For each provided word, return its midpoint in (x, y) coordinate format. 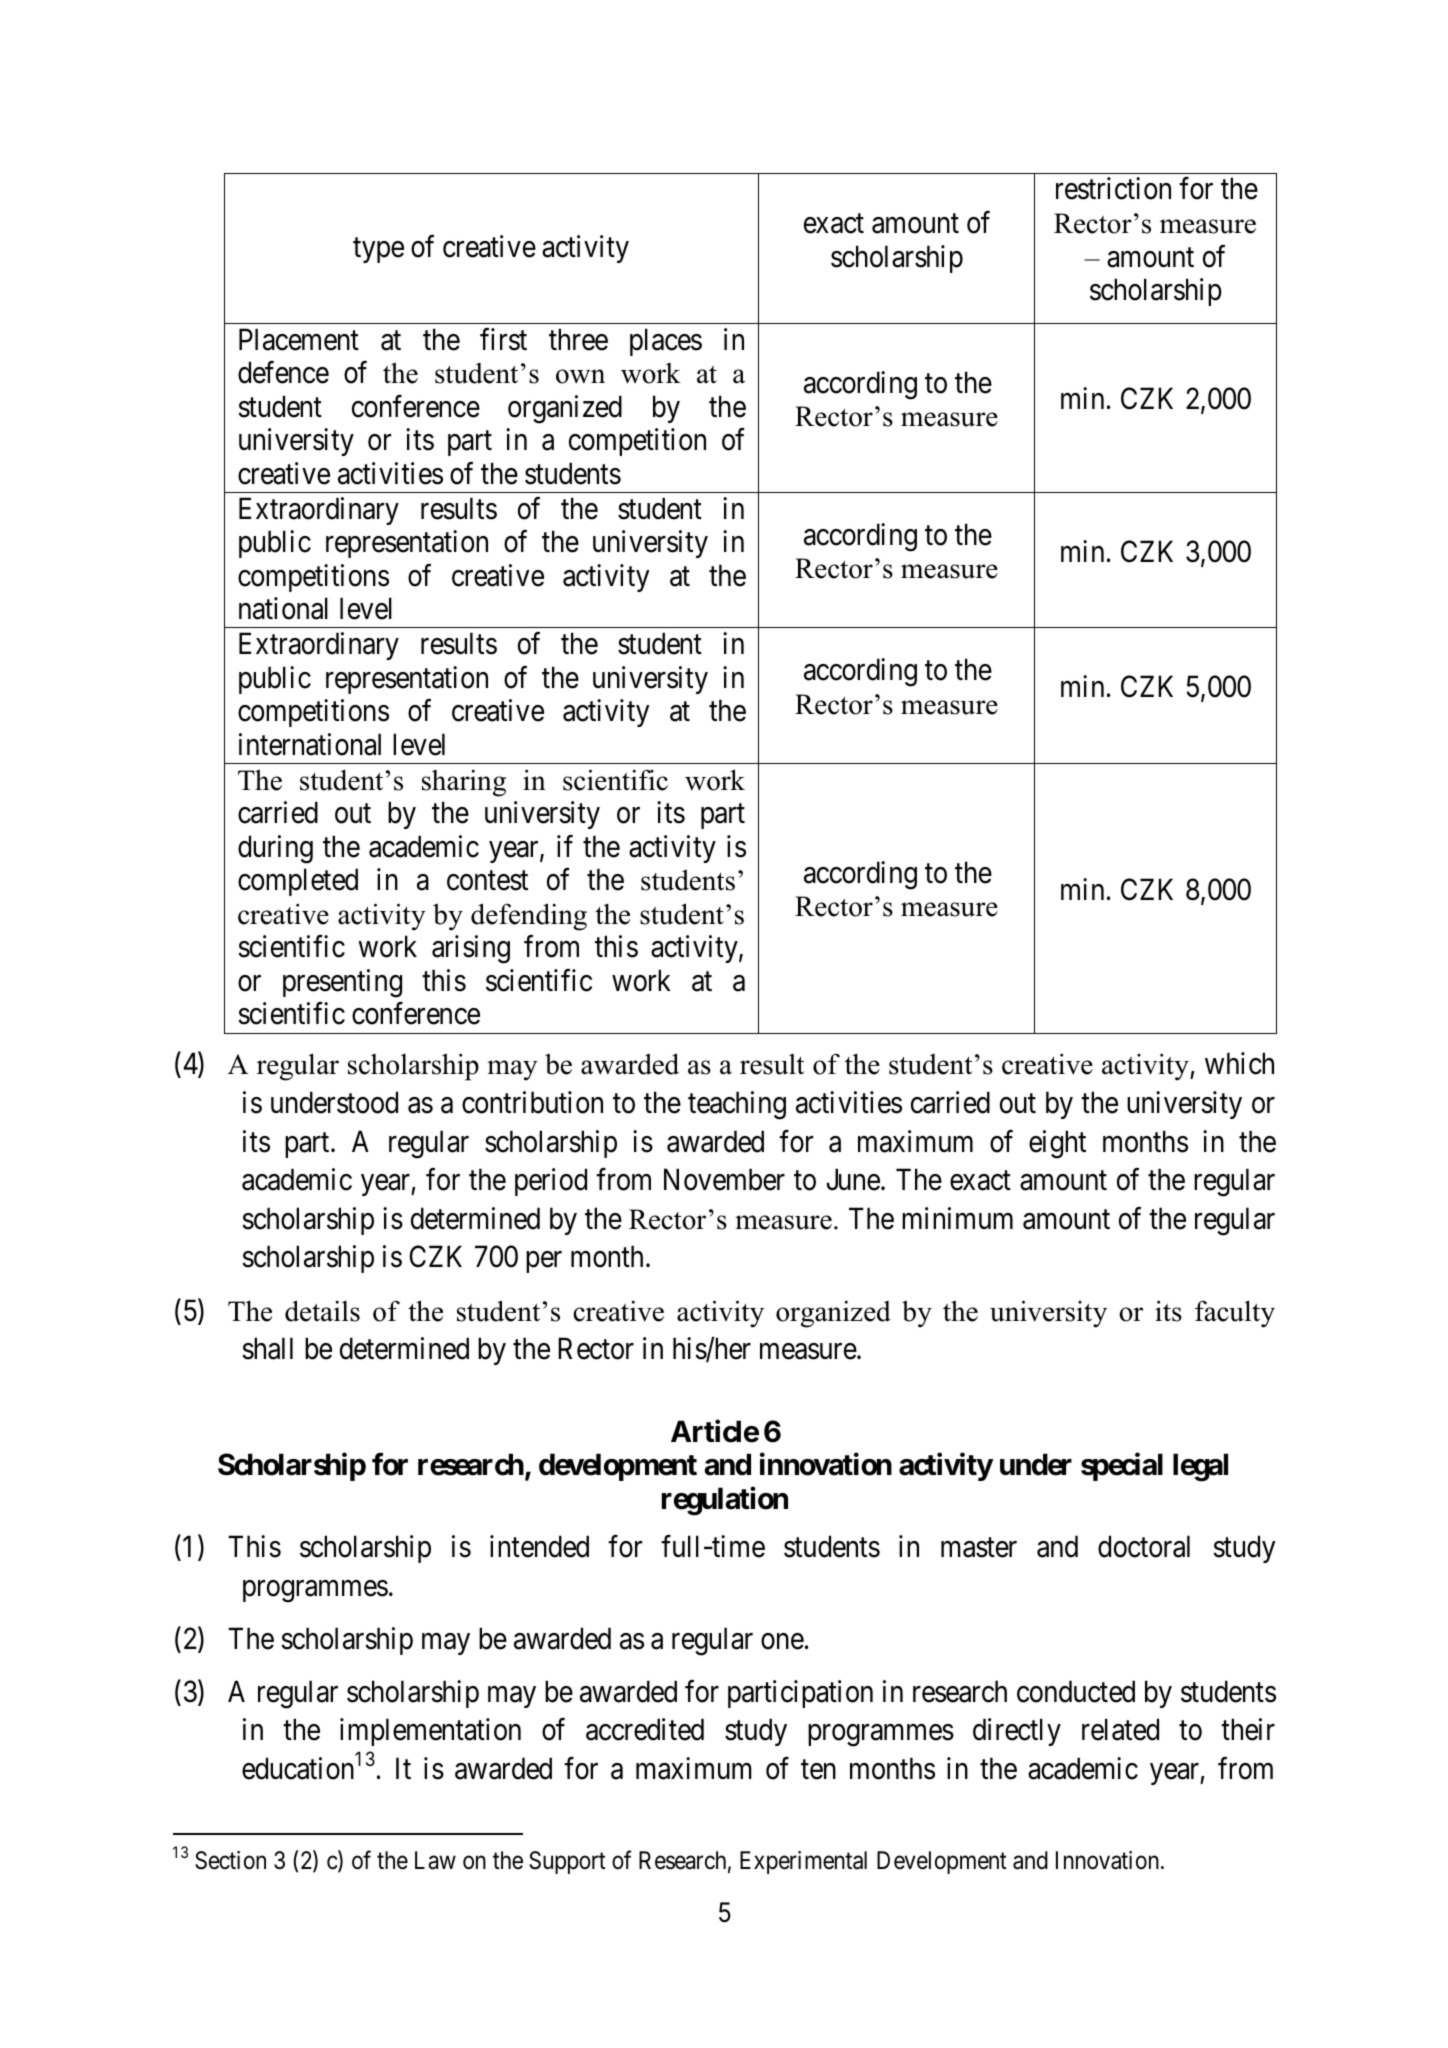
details (322, 1311)
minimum (957, 1218)
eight (1057, 1144)
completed (298, 882)
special (1122, 1467)
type (378, 250)
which (1239, 1064)
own (580, 376)
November (724, 1179)
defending (529, 917)
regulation (725, 1501)
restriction (1113, 189)
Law (435, 1860)
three (578, 339)
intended (539, 1546)
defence (283, 372)
